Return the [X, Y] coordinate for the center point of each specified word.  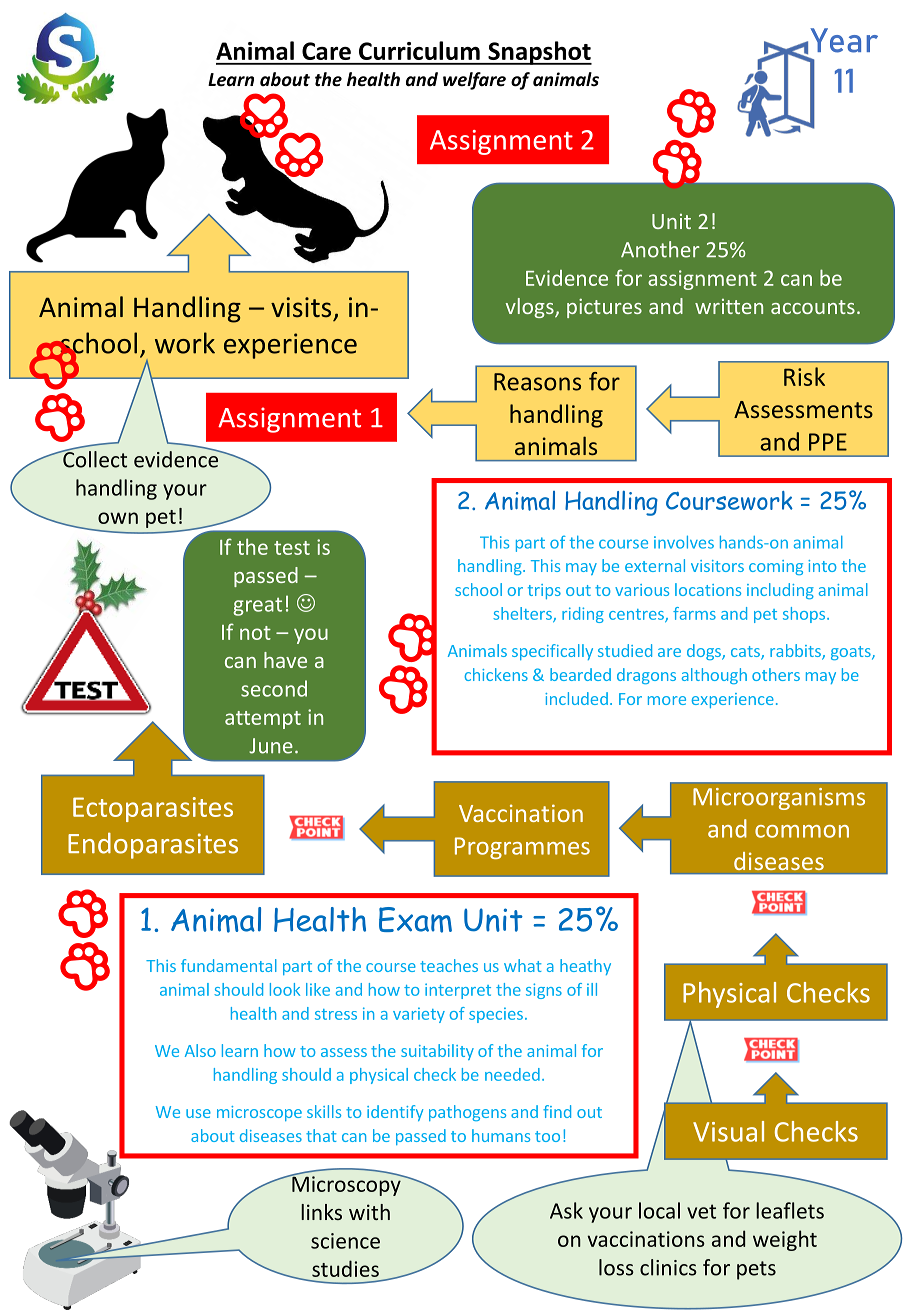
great [257, 606]
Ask [566, 1210]
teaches [449, 965]
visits [301, 307]
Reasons [537, 382]
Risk [804, 376]
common [802, 831]
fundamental [229, 965]
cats [746, 653]
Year [844, 40]
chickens [496, 674]
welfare [474, 81]
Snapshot [539, 53]
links [321, 1212]
